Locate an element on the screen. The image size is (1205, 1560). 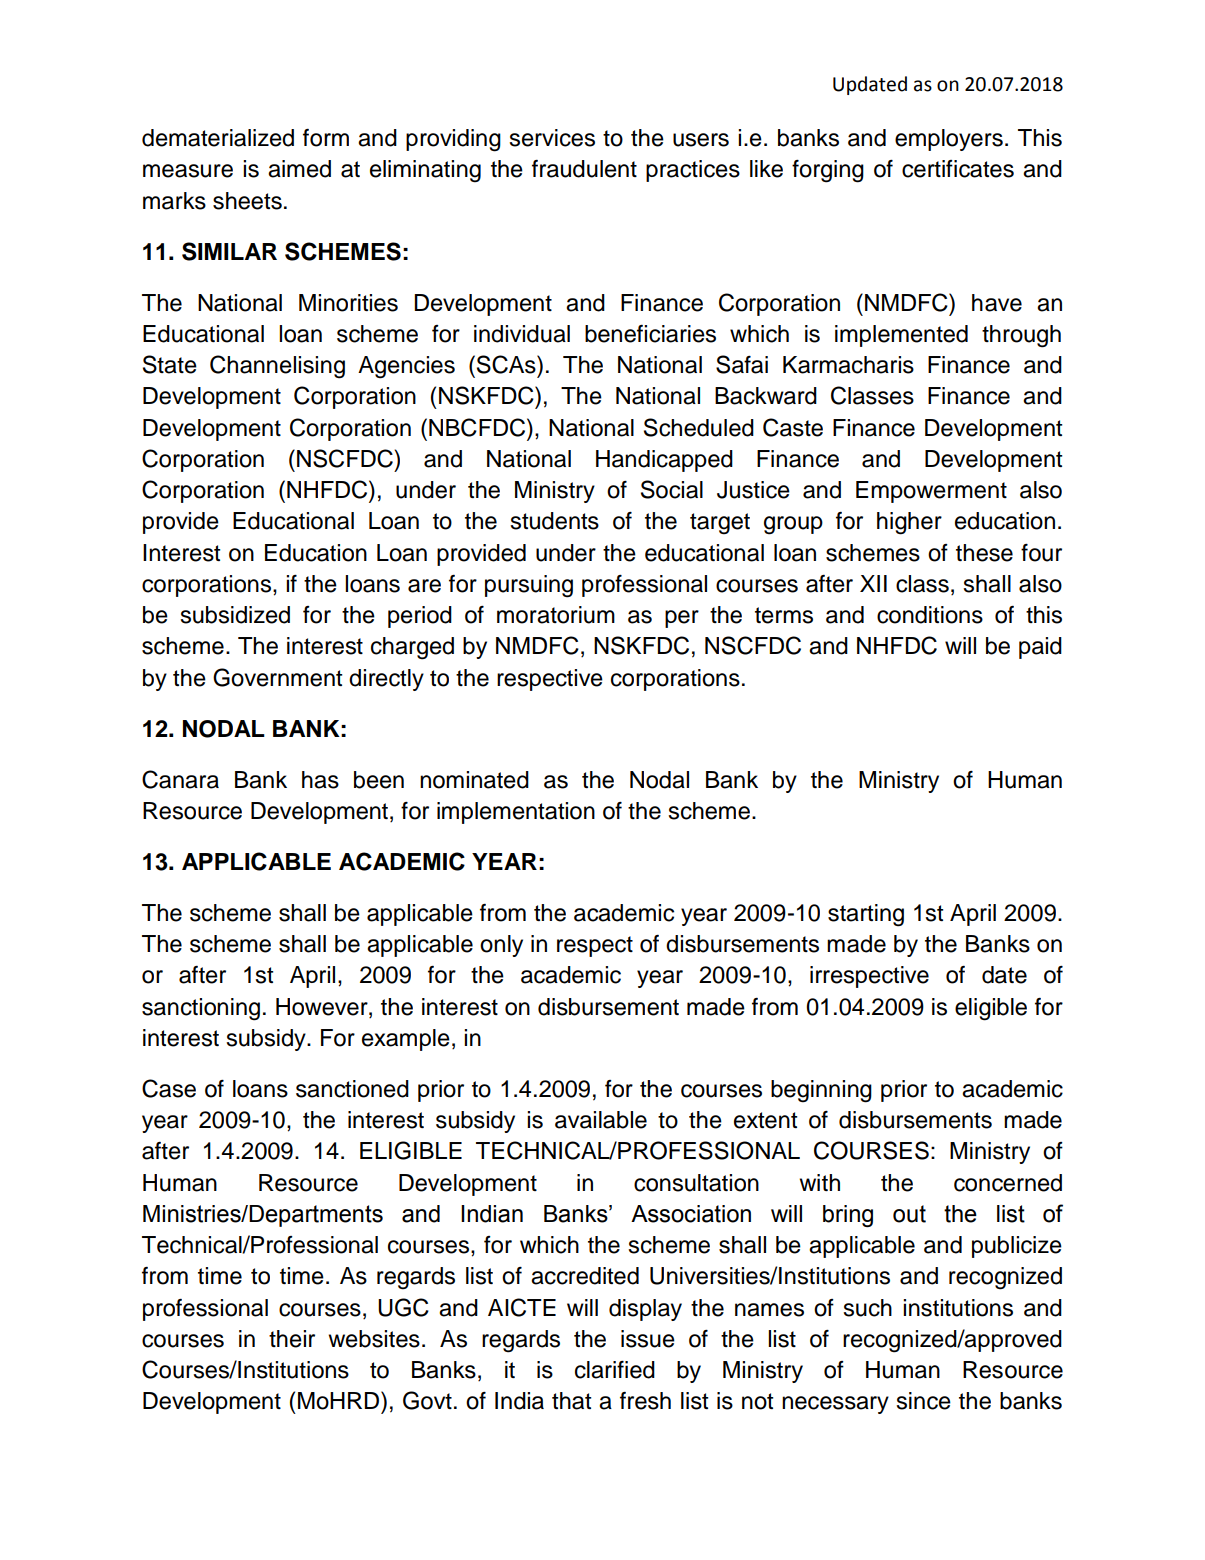
their is located at coordinates (292, 1339).
